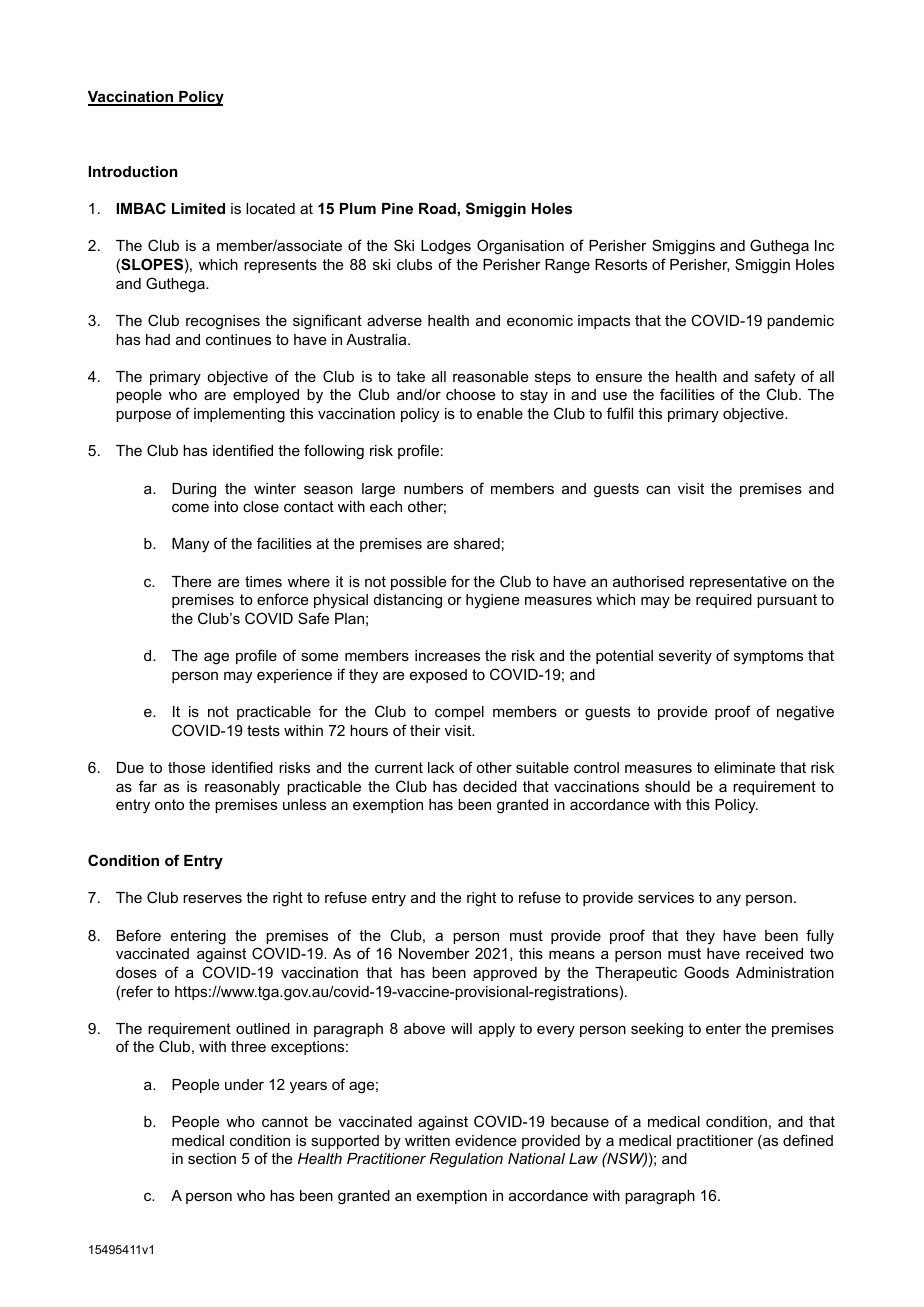 This document has width=924, height=1307. What do you see at coordinates (212, 1158) in the document?
I see `section` at bounding box center [212, 1158].
